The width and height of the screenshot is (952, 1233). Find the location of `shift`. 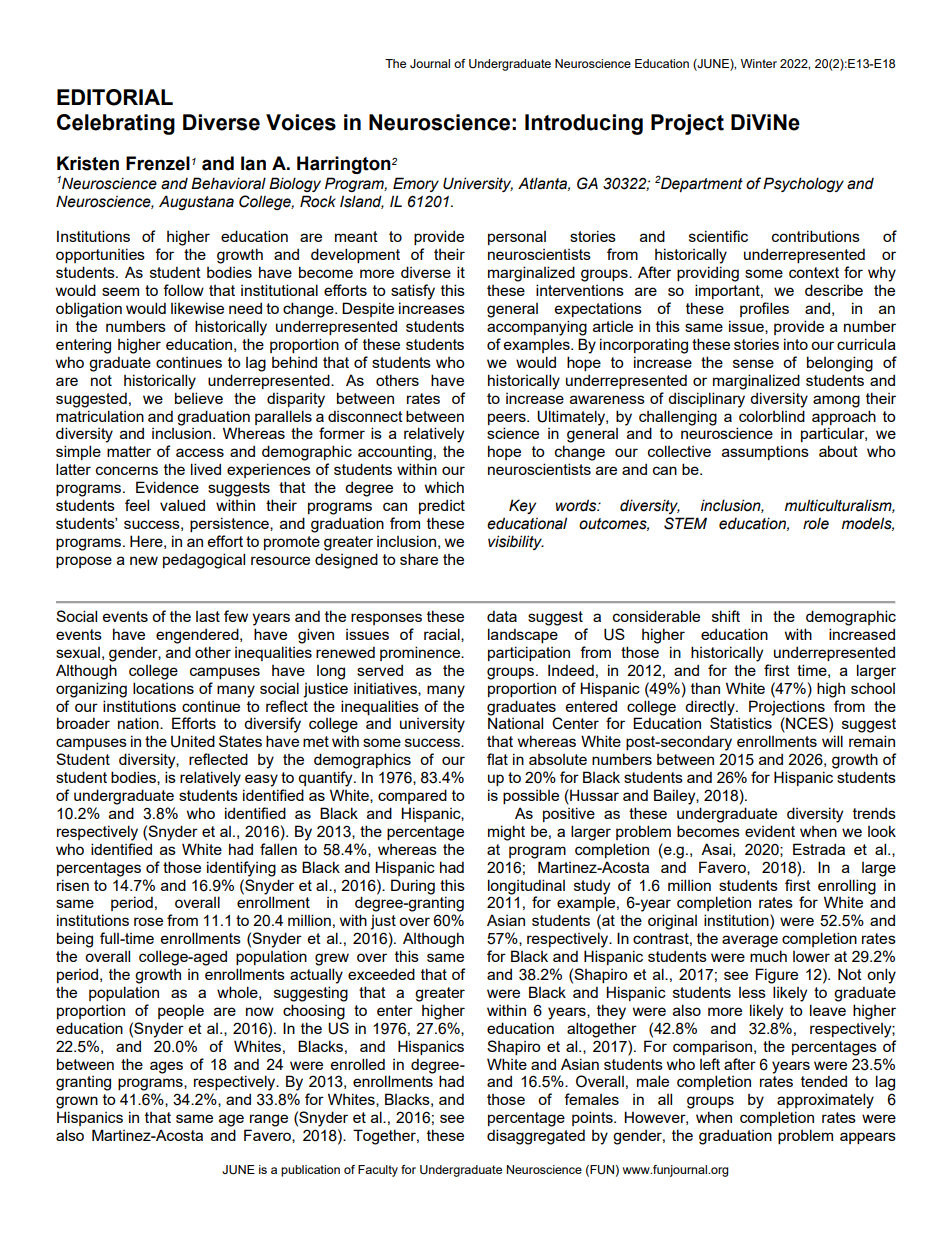

shift is located at coordinates (726, 616).
